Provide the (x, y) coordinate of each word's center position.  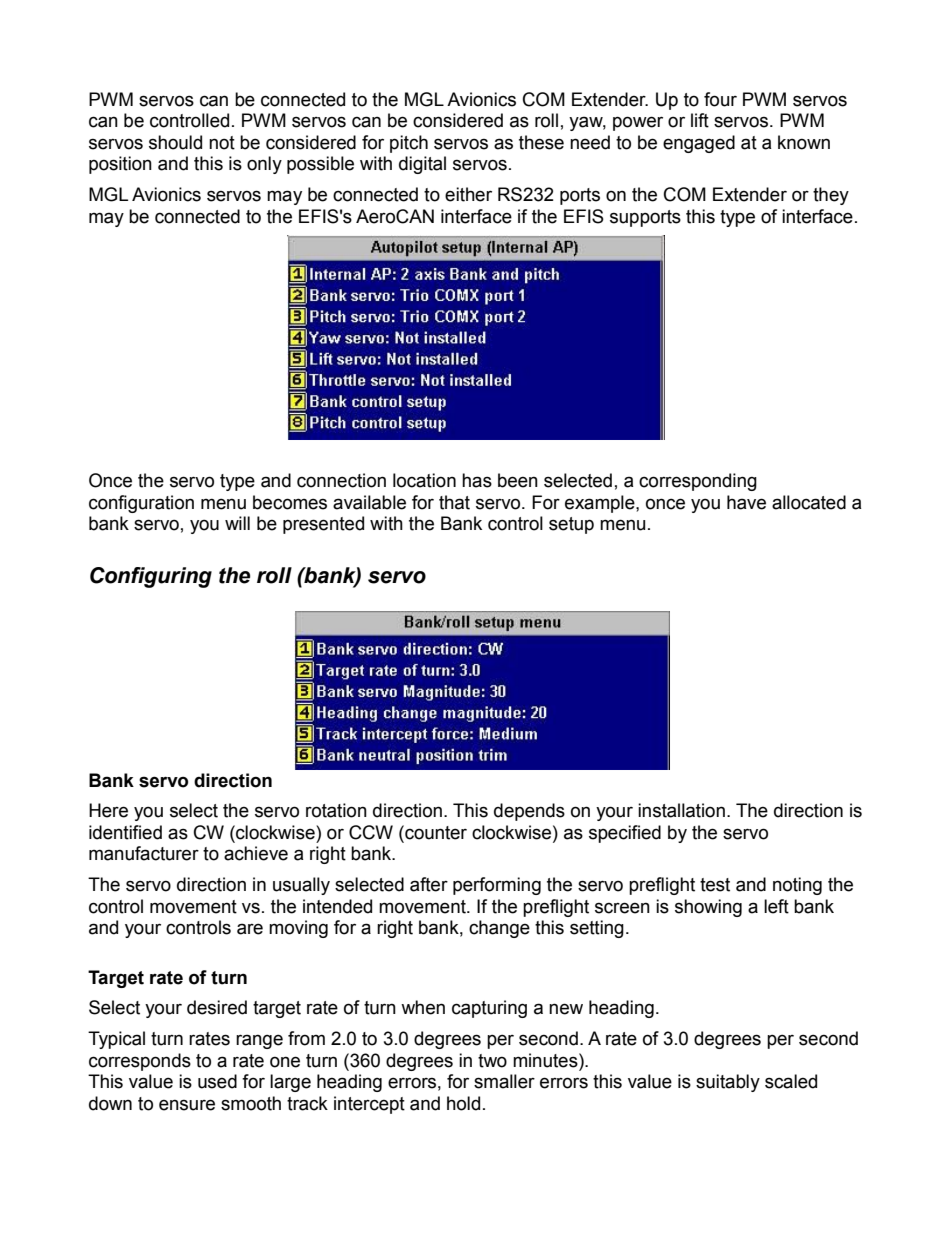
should (175, 142)
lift (700, 120)
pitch (409, 144)
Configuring (151, 577)
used (217, 1081)
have (746, 502)
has (477, 480)
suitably (728, 1083)
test (715, 885)
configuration (141, 504)
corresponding (698, 482)
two (492, 1061)
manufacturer (144, 853)
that (454, 502)
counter (435, 832)
